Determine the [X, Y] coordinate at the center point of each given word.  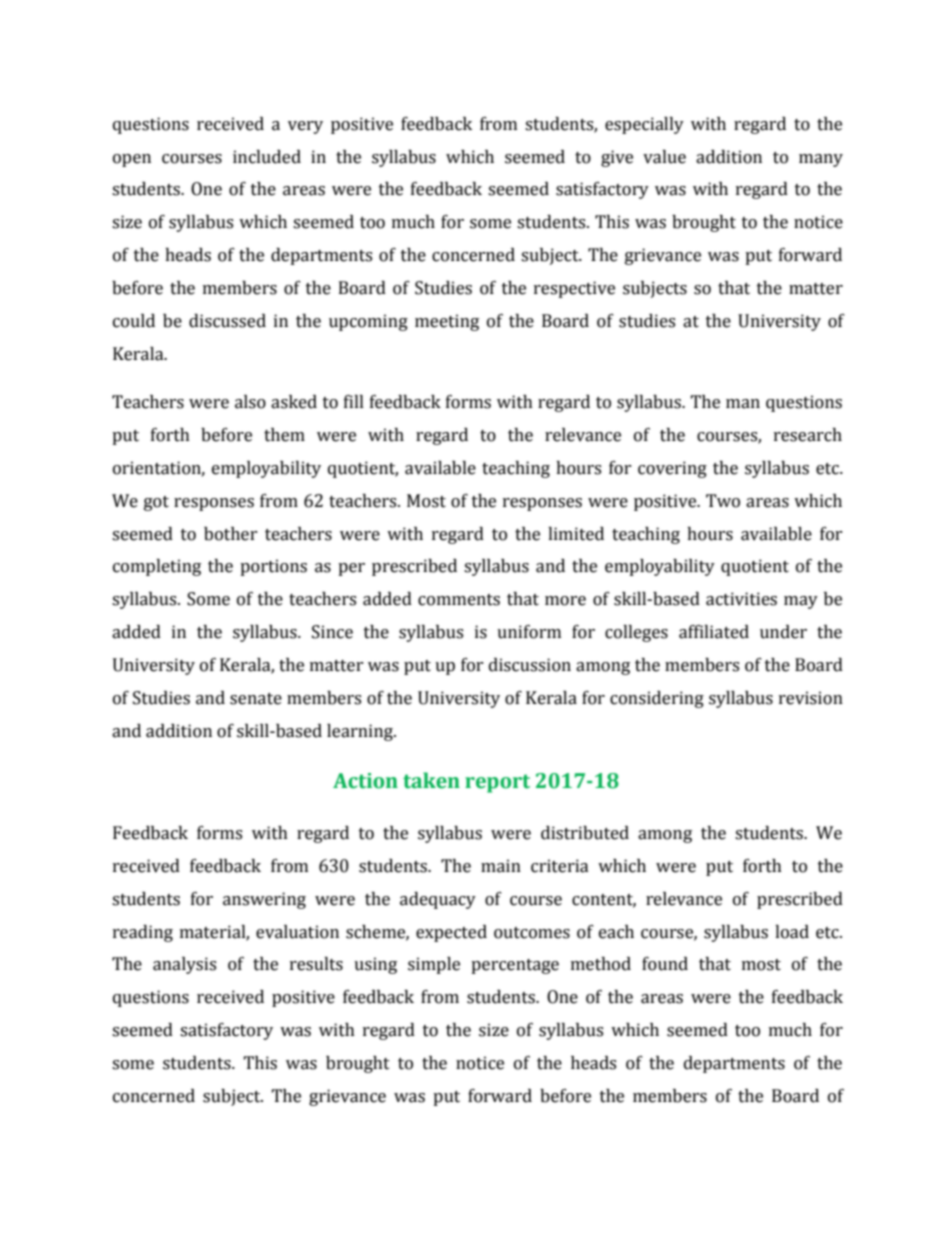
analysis [184, 965]
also [250, 402]
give [617, 158]
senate [256, 699]
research [808, 435]
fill [354, 401]
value [664, 157]
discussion [530, 665]
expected [451, 933]
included [267, 157]
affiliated [714, 632]
